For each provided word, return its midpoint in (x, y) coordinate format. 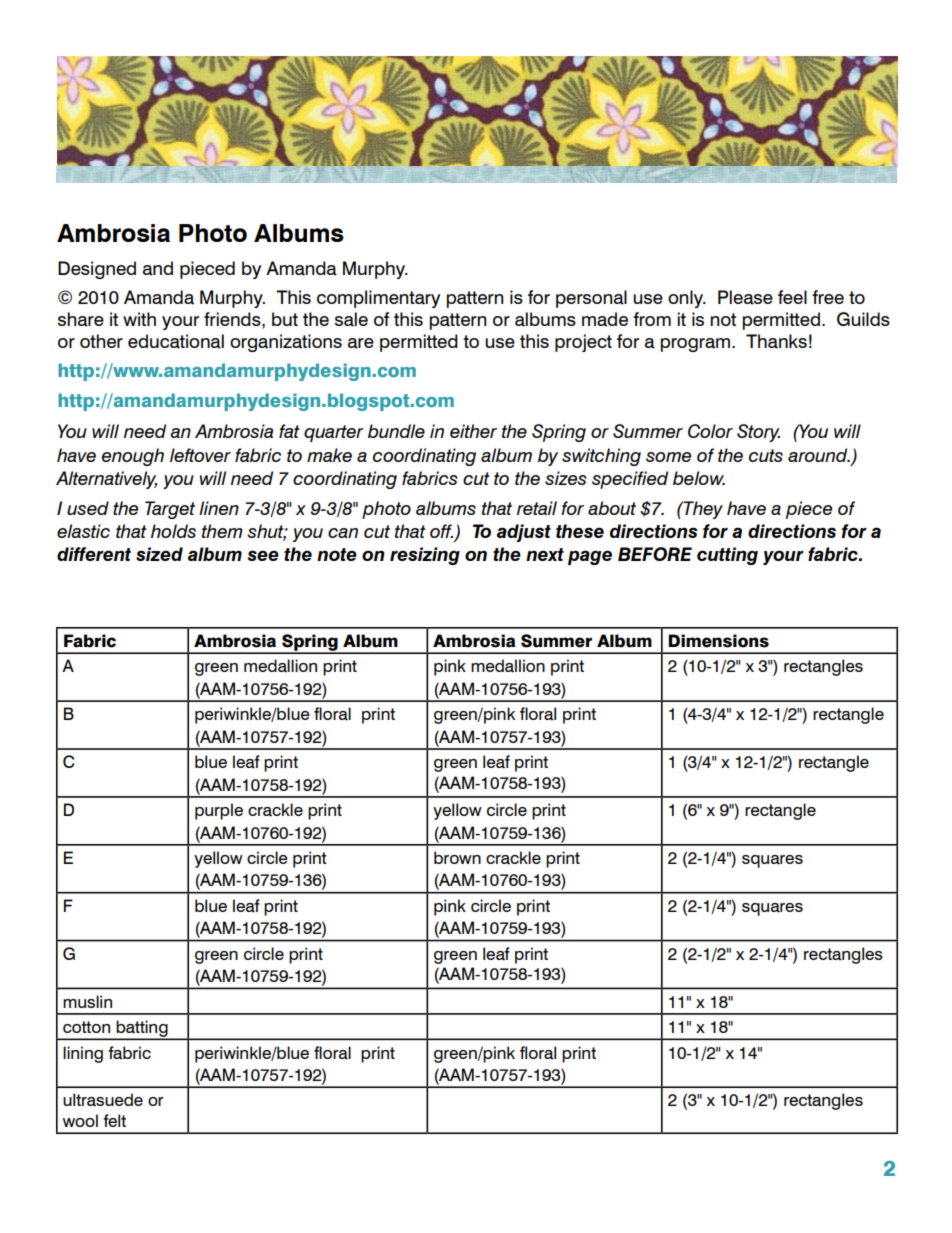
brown (457, 857)
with (139, 319)
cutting (727, 556)
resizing (425, 556)
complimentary (378, 299)
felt (114, 1120)
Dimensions (718, 641)
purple (219, 811)
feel (792, 297)
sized (159, 554)
